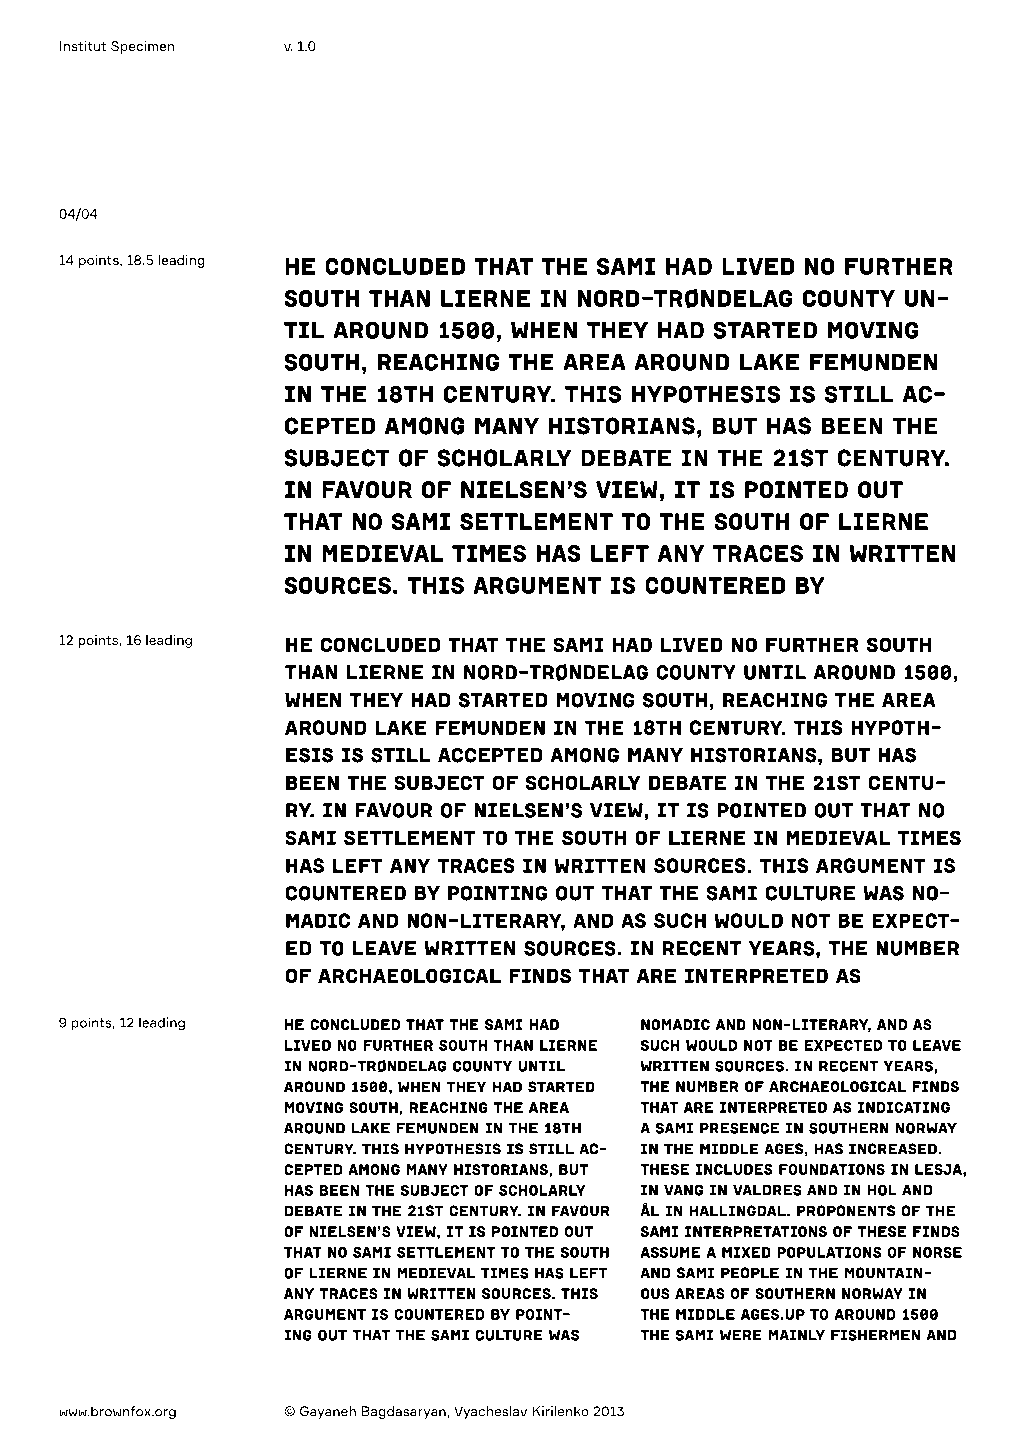  Describe the element at coordinates (894, 1149) in the page. I see `increased` at that location.
